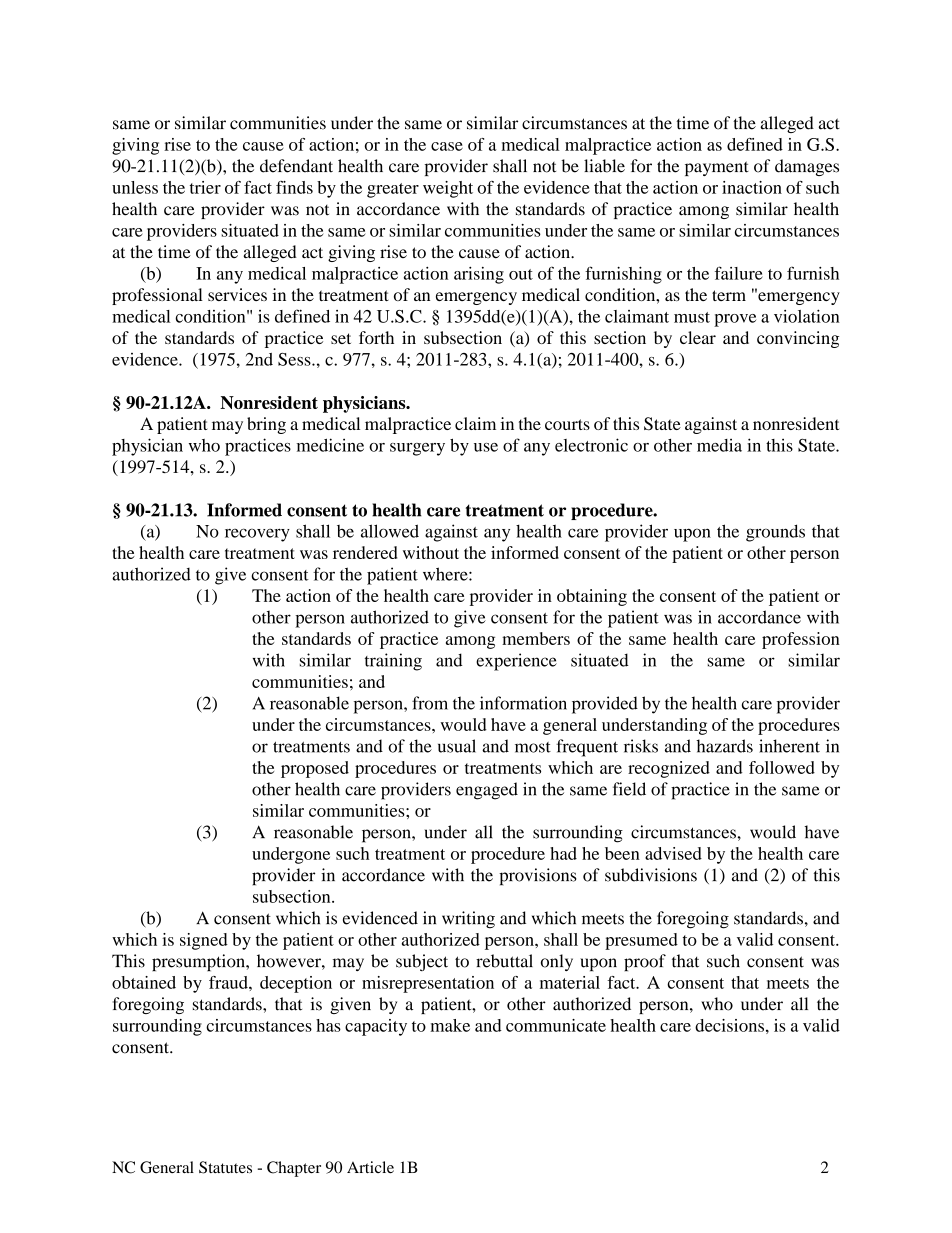 The width and height of the screenshot is (952, 1233). What do you see at coordinates (729, 1025) in the screenshot?
I see `decisions` at bounding box center [729, 1025].
